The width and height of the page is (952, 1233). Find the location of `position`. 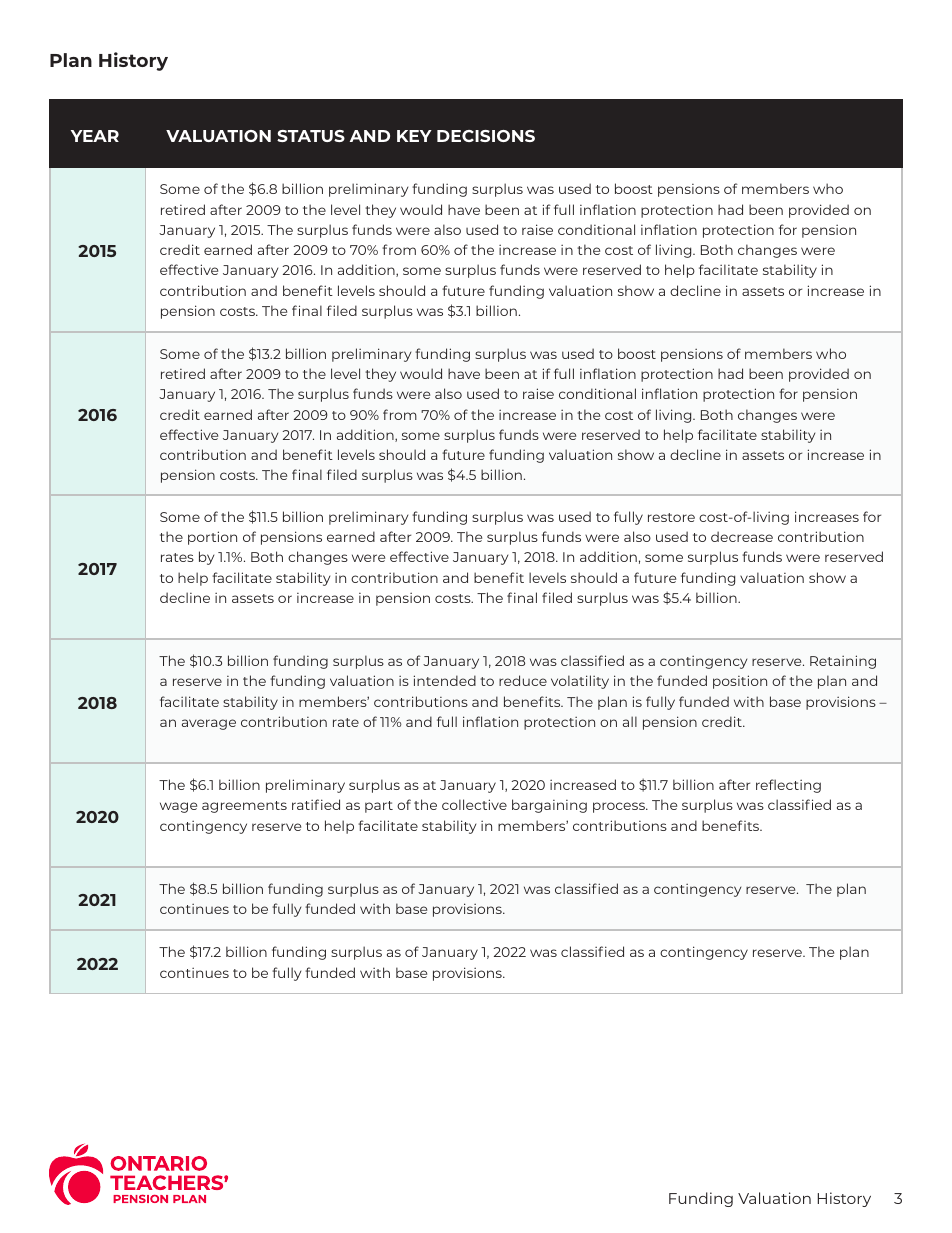

position is located at coordinates (740, 682).
